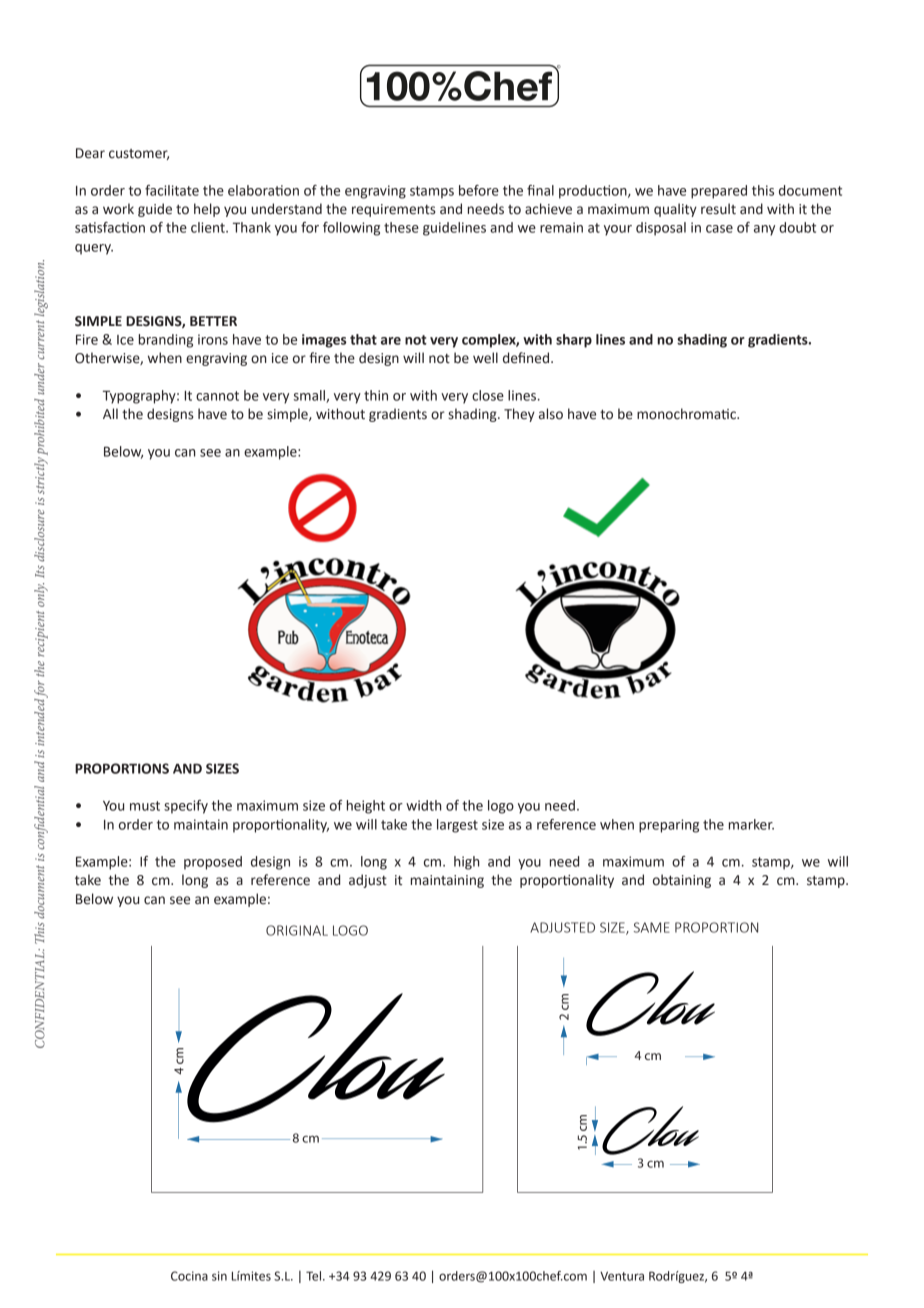 The height and width of the screenshot is (1308, 924). I want to click on width, so click(424, 805).
